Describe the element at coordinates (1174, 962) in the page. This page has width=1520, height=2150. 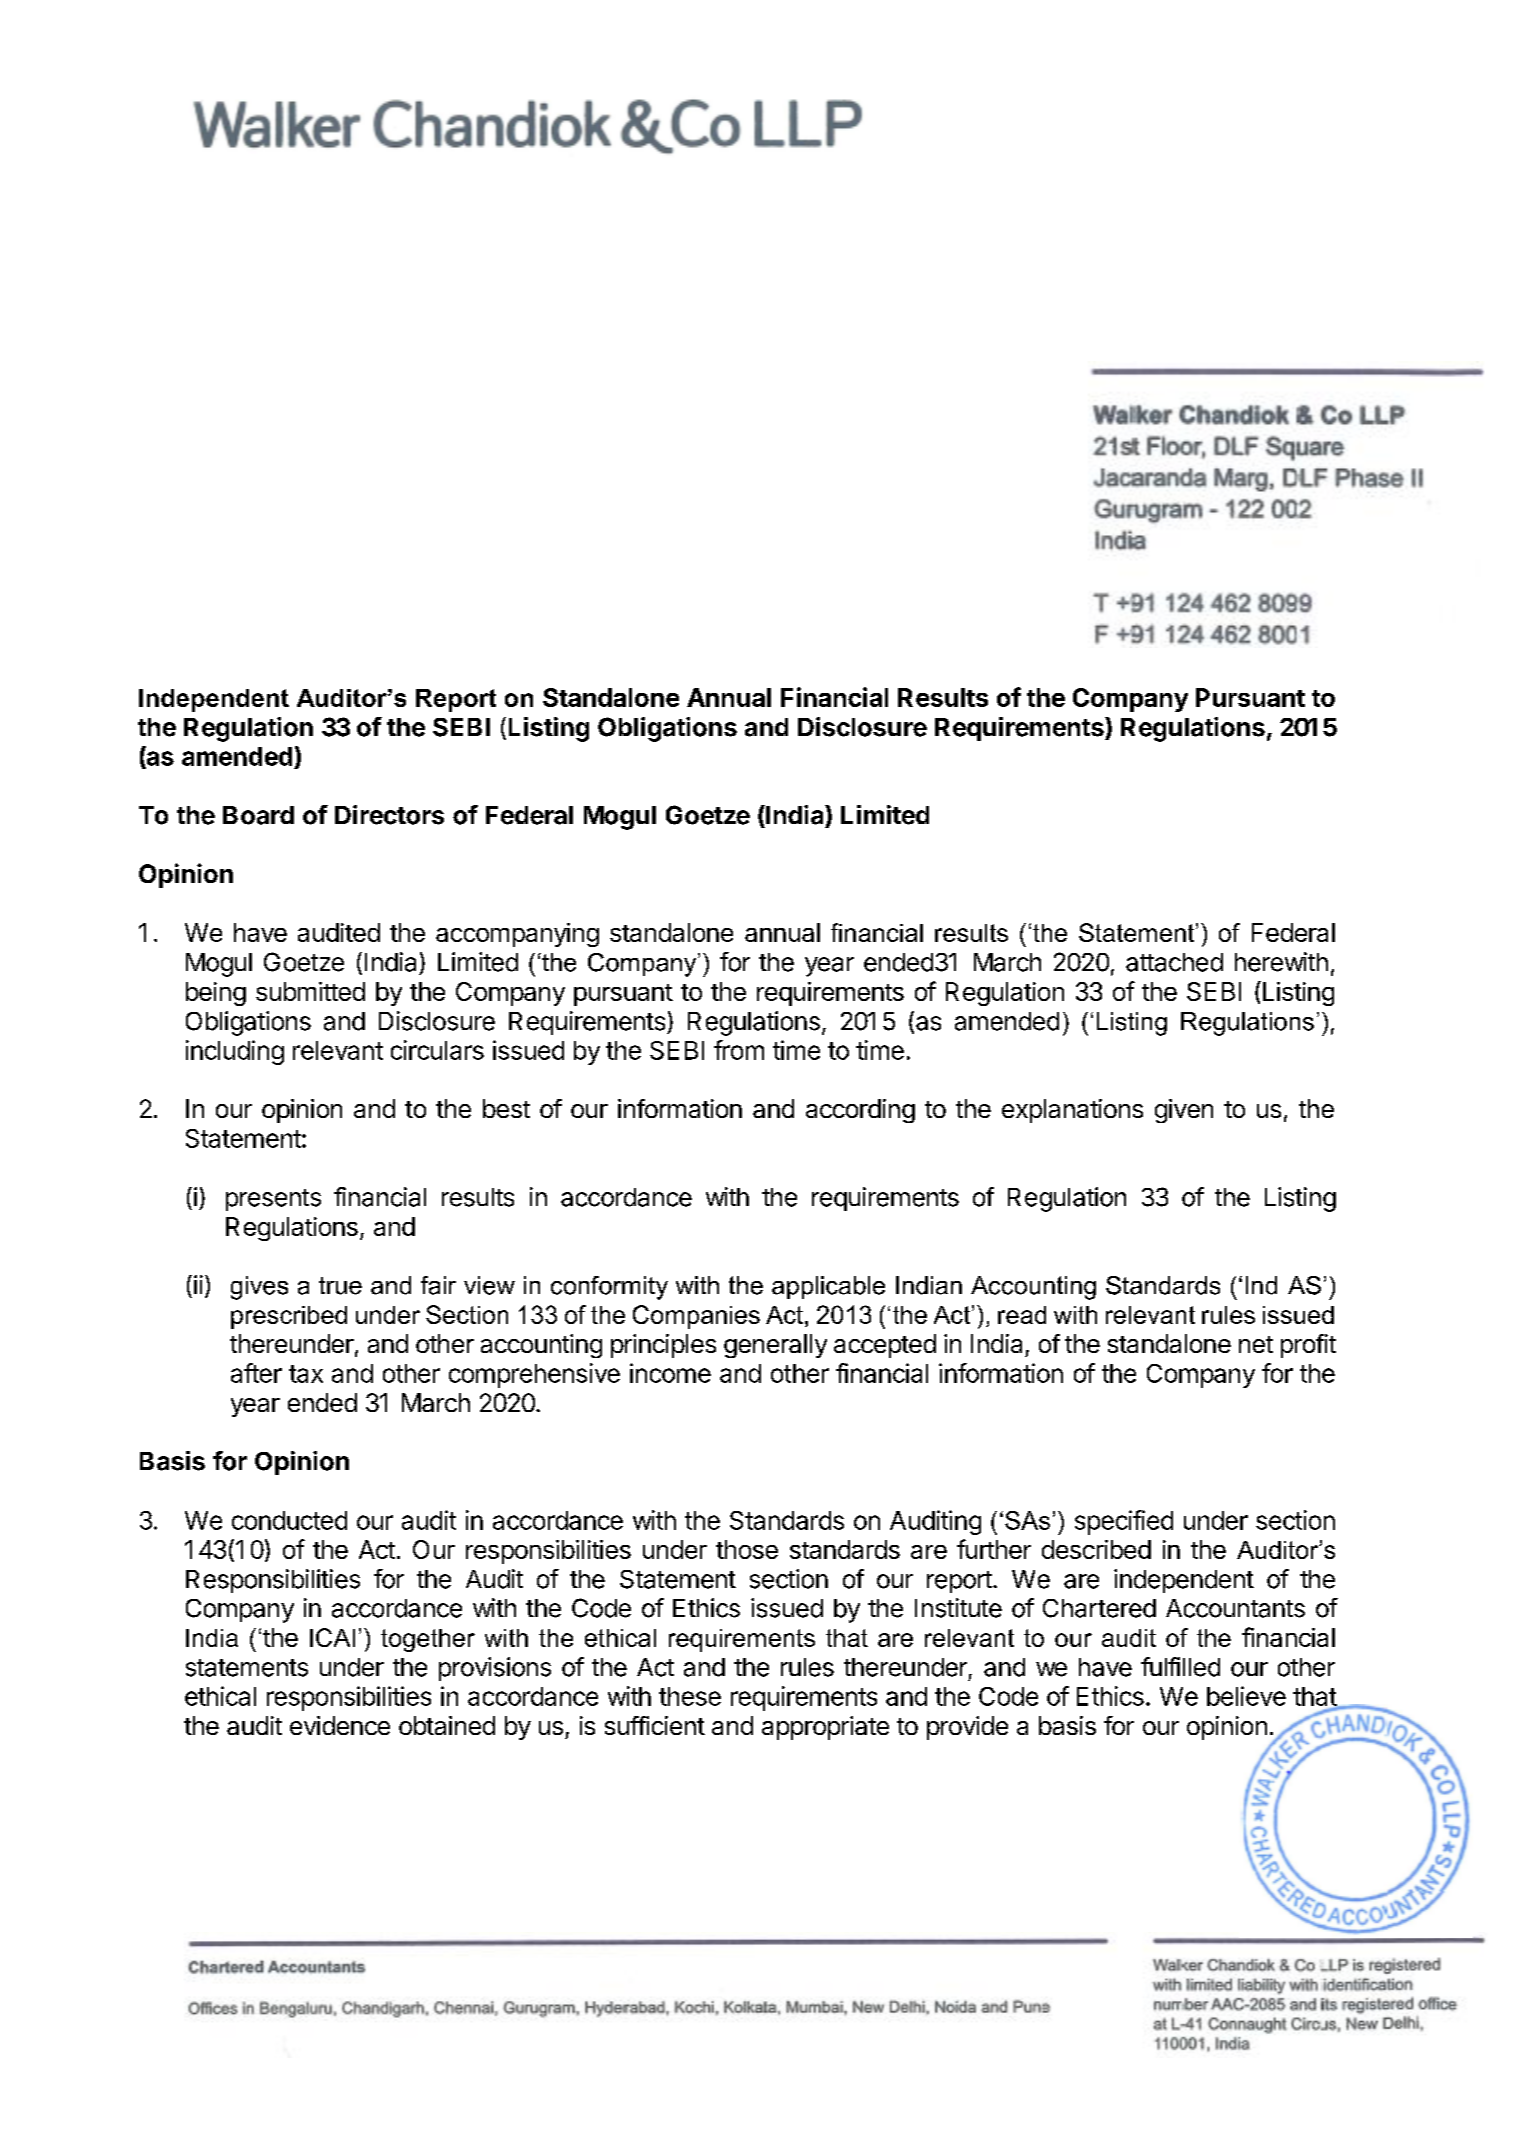
I see `attached` at that location.
